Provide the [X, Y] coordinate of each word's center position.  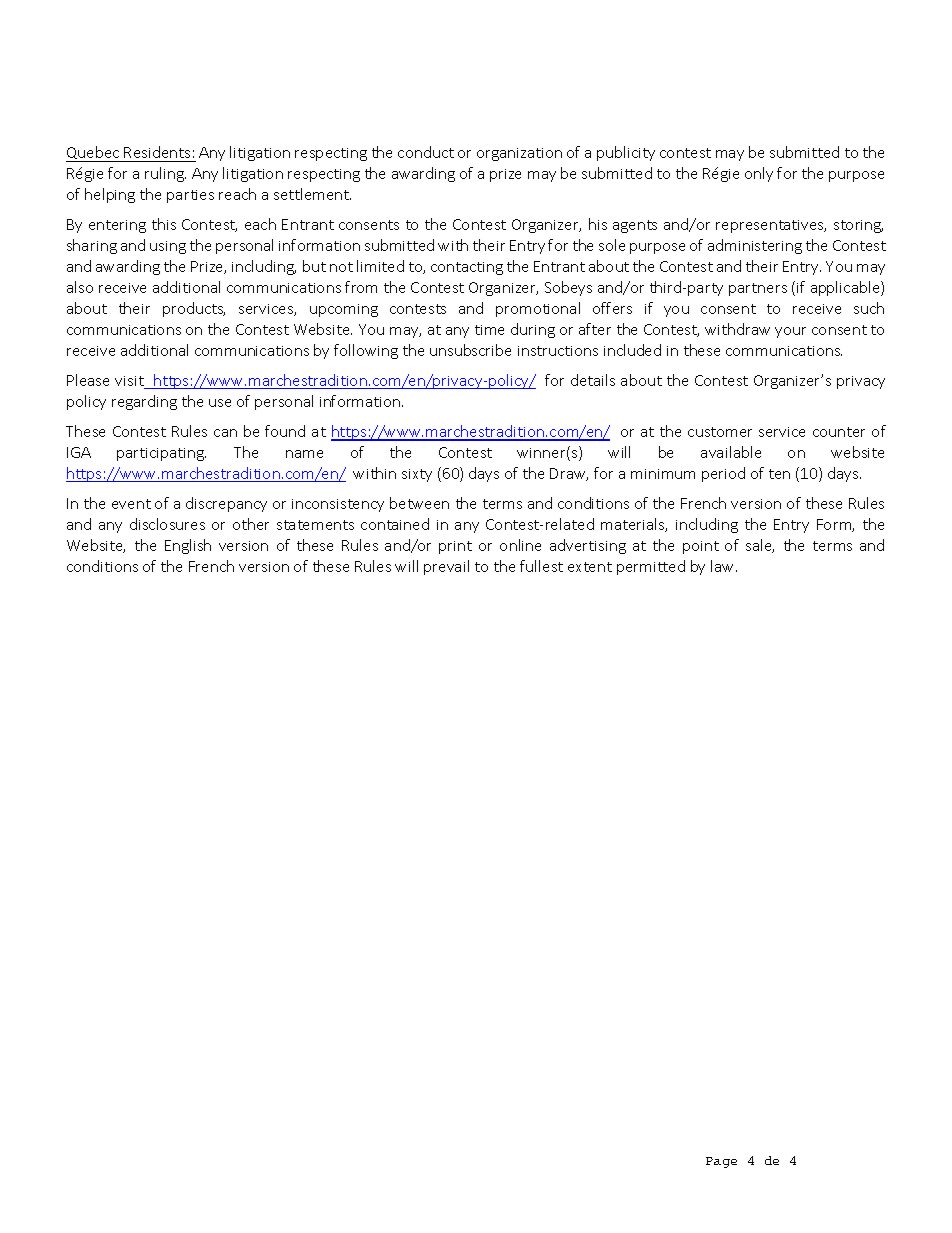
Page [721, 1162]
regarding [144, 402]
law [724, 566]
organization [519, 154]
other [251, 524]
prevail [446, 567]
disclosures [167, 524]
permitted [651, 567]
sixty [417, 475]
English [188, 546]
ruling [165, 174]
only [759, 174]
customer [720, 432]
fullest [541, 566]
